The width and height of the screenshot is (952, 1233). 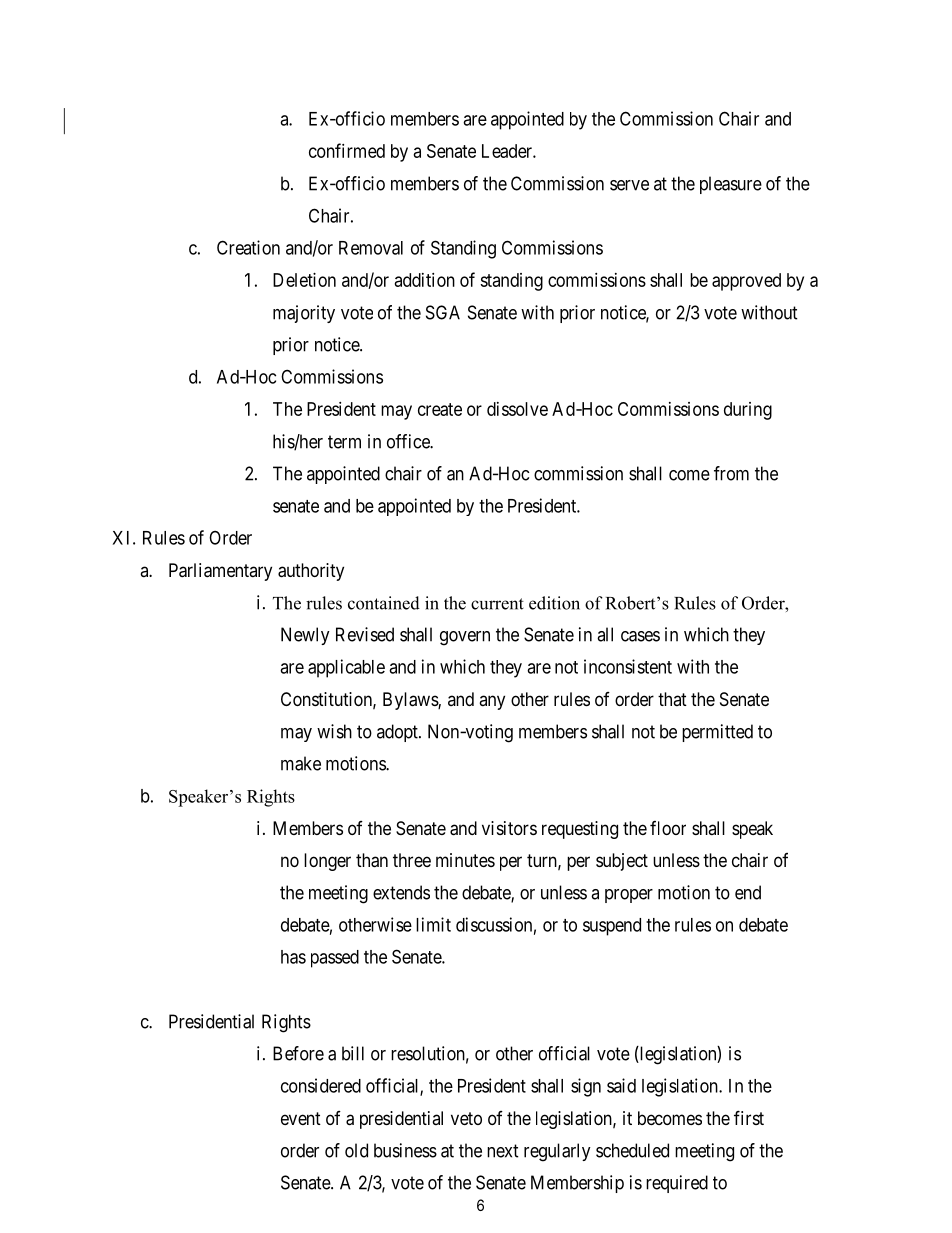 What do you see at coordinates (668, 828) in the screenshot?
I see `floor` at bounding box center [668, 828].
